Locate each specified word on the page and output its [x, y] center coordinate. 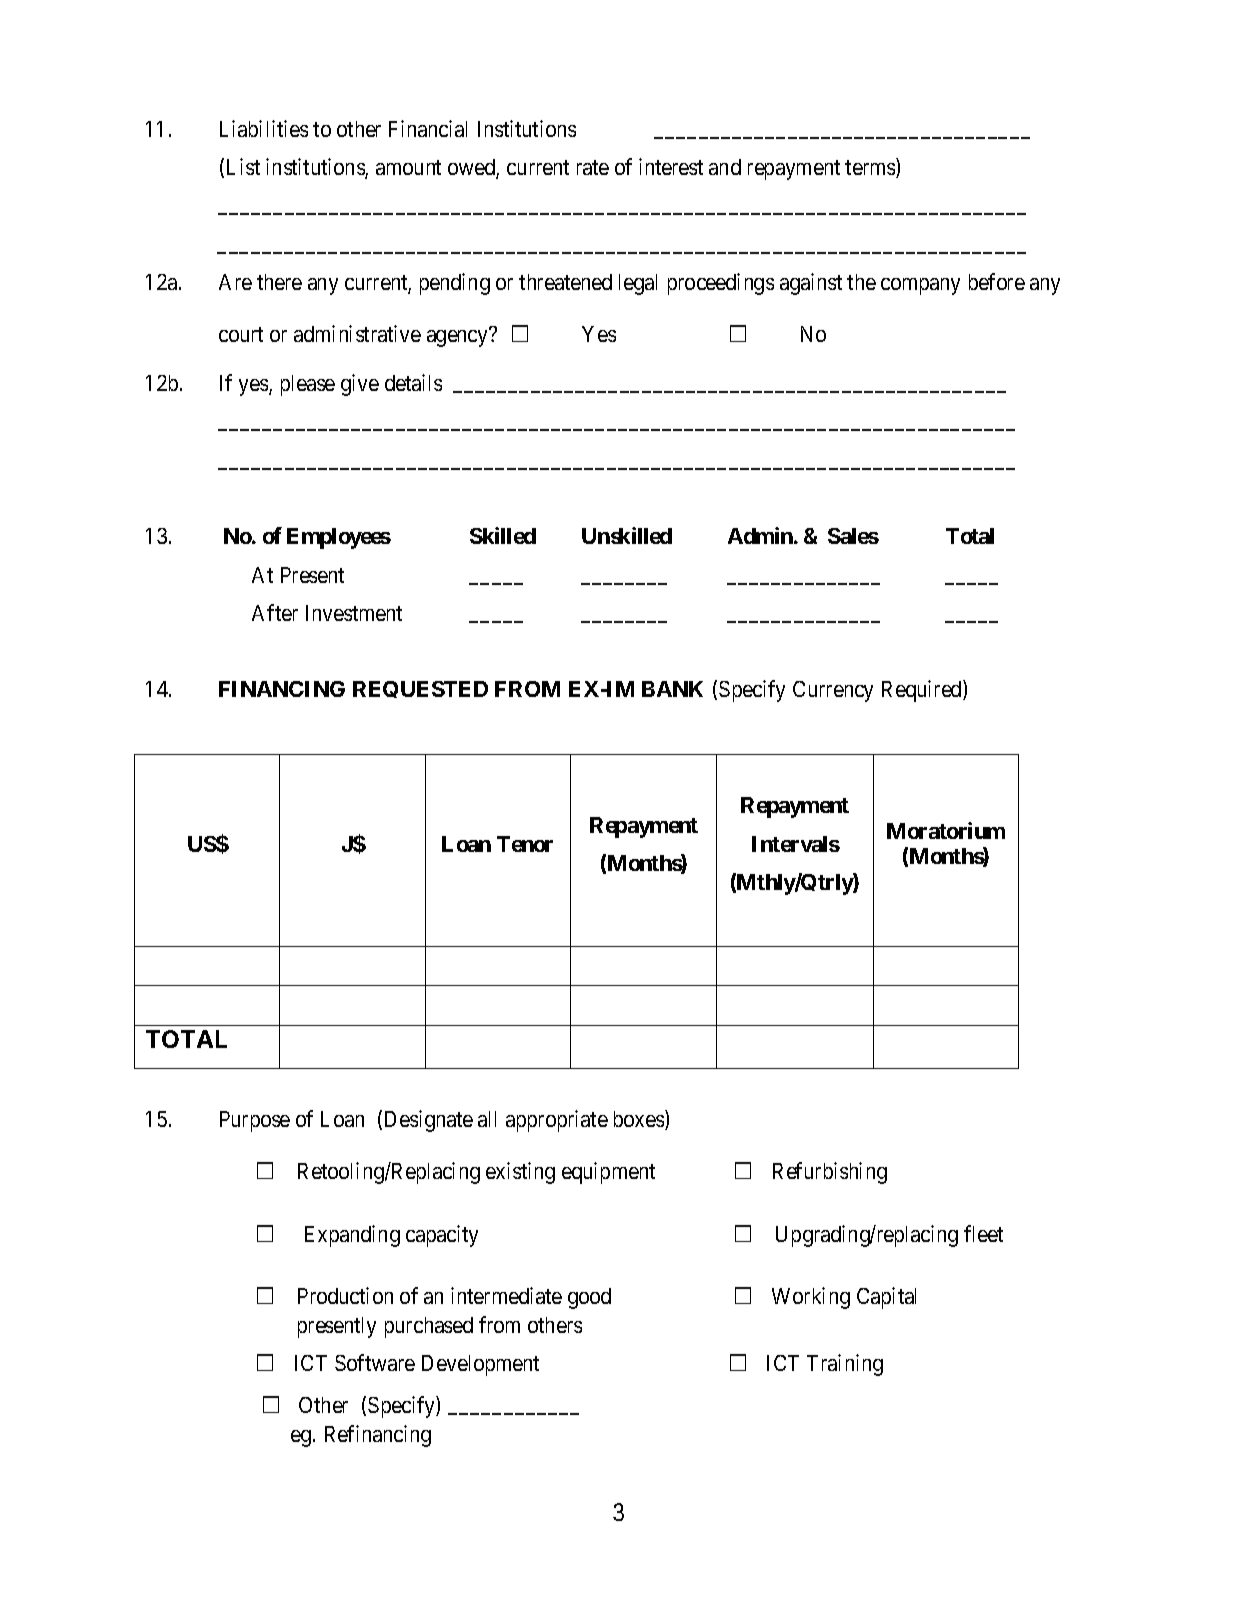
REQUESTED [420, 689]
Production [345, 1295]
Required [923, 691]
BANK [672, 689]
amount [408, 167]
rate [593, 167]
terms [871, 169]
